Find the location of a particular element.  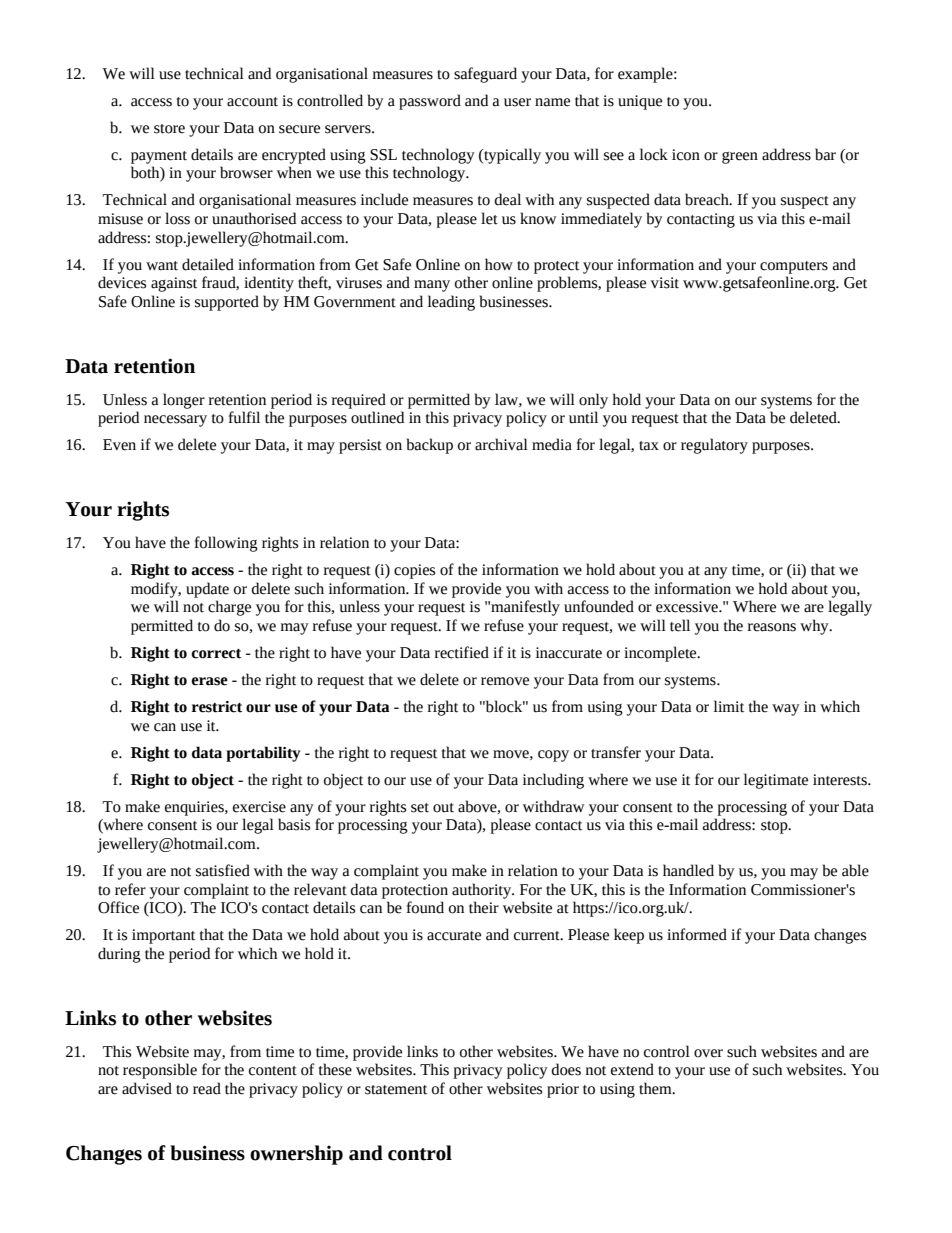

regulatory is located at coordinates (714, 446).
